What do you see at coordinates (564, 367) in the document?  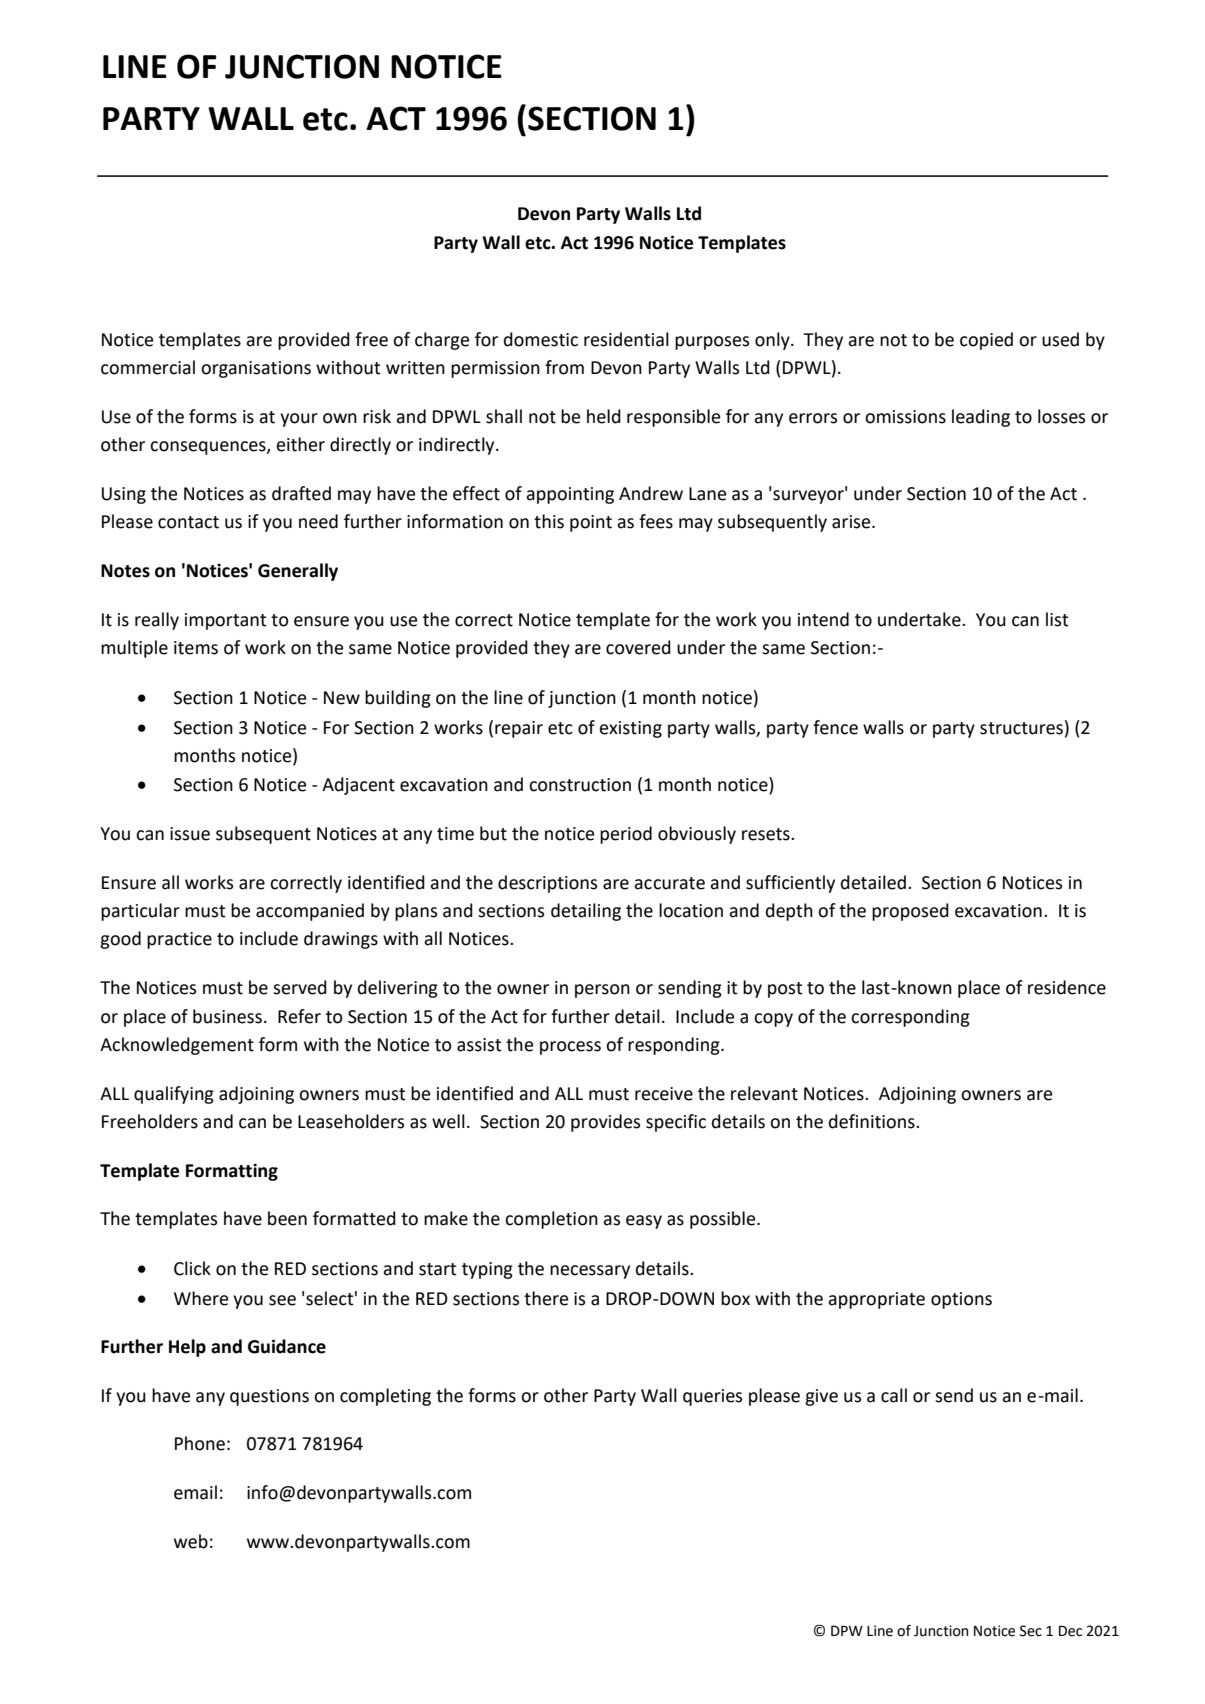 I see `from` at bounding box center [564, 367].
